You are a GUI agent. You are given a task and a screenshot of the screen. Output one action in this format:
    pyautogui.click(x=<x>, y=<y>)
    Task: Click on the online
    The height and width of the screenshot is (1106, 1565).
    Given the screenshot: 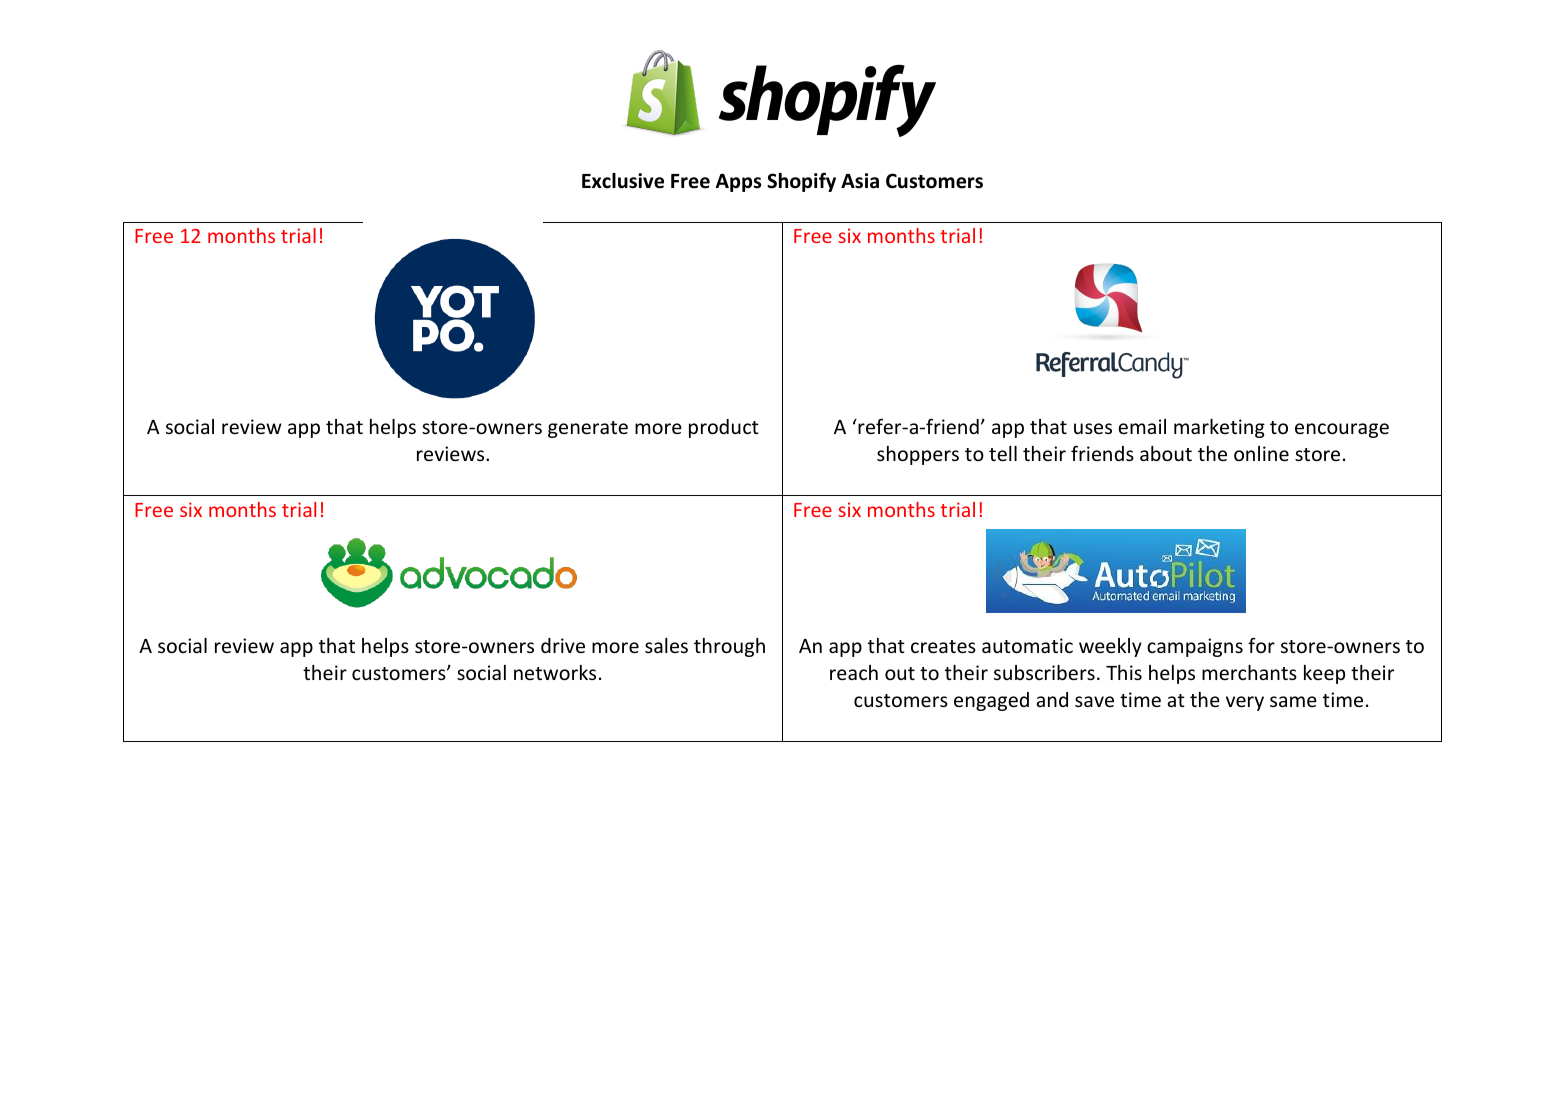 What is the action you would take?
    pyautogui.click(x=1261, y=453)
